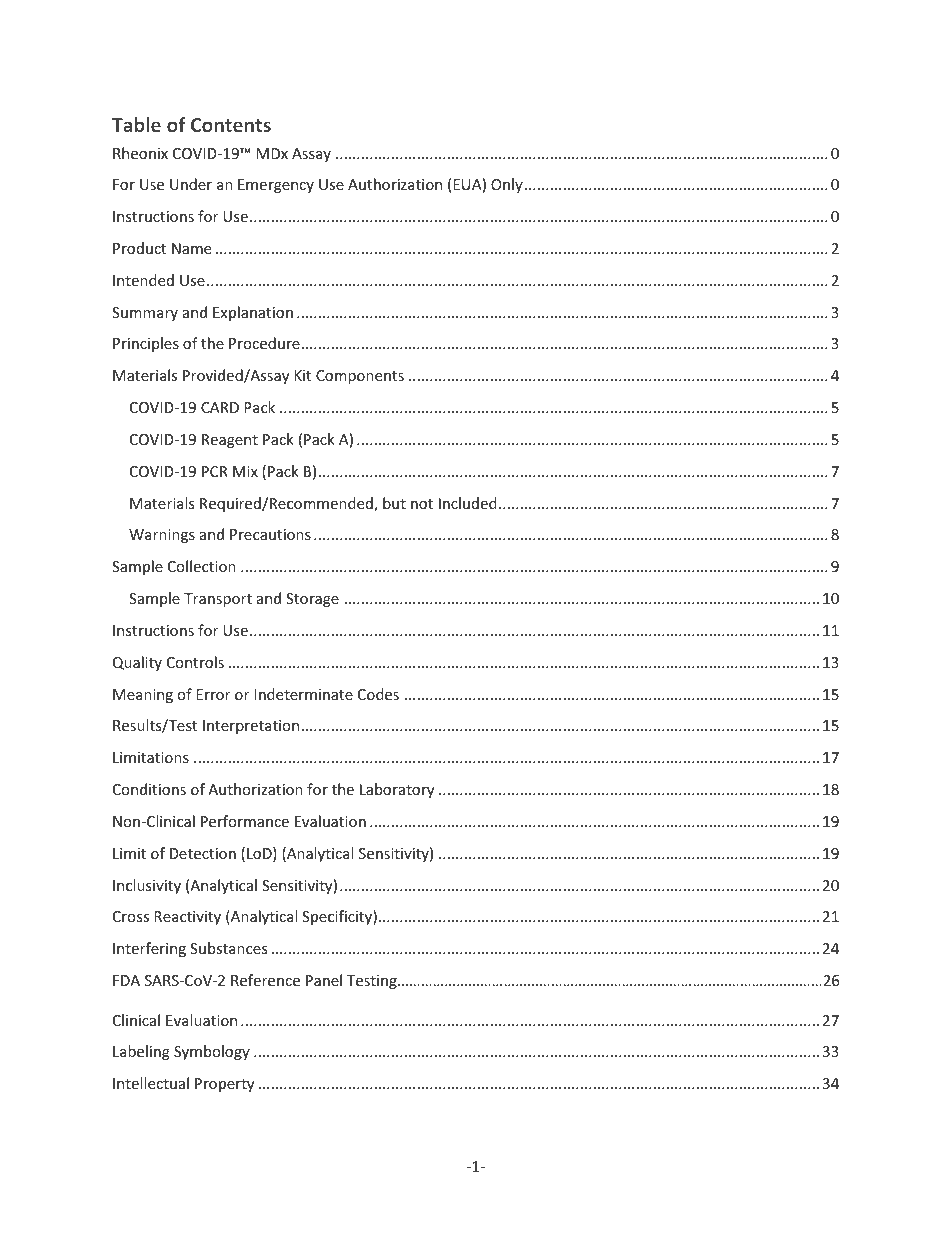  Describe the element at coordinates (162, 536) in the page. I see `Warnings` at that location.
